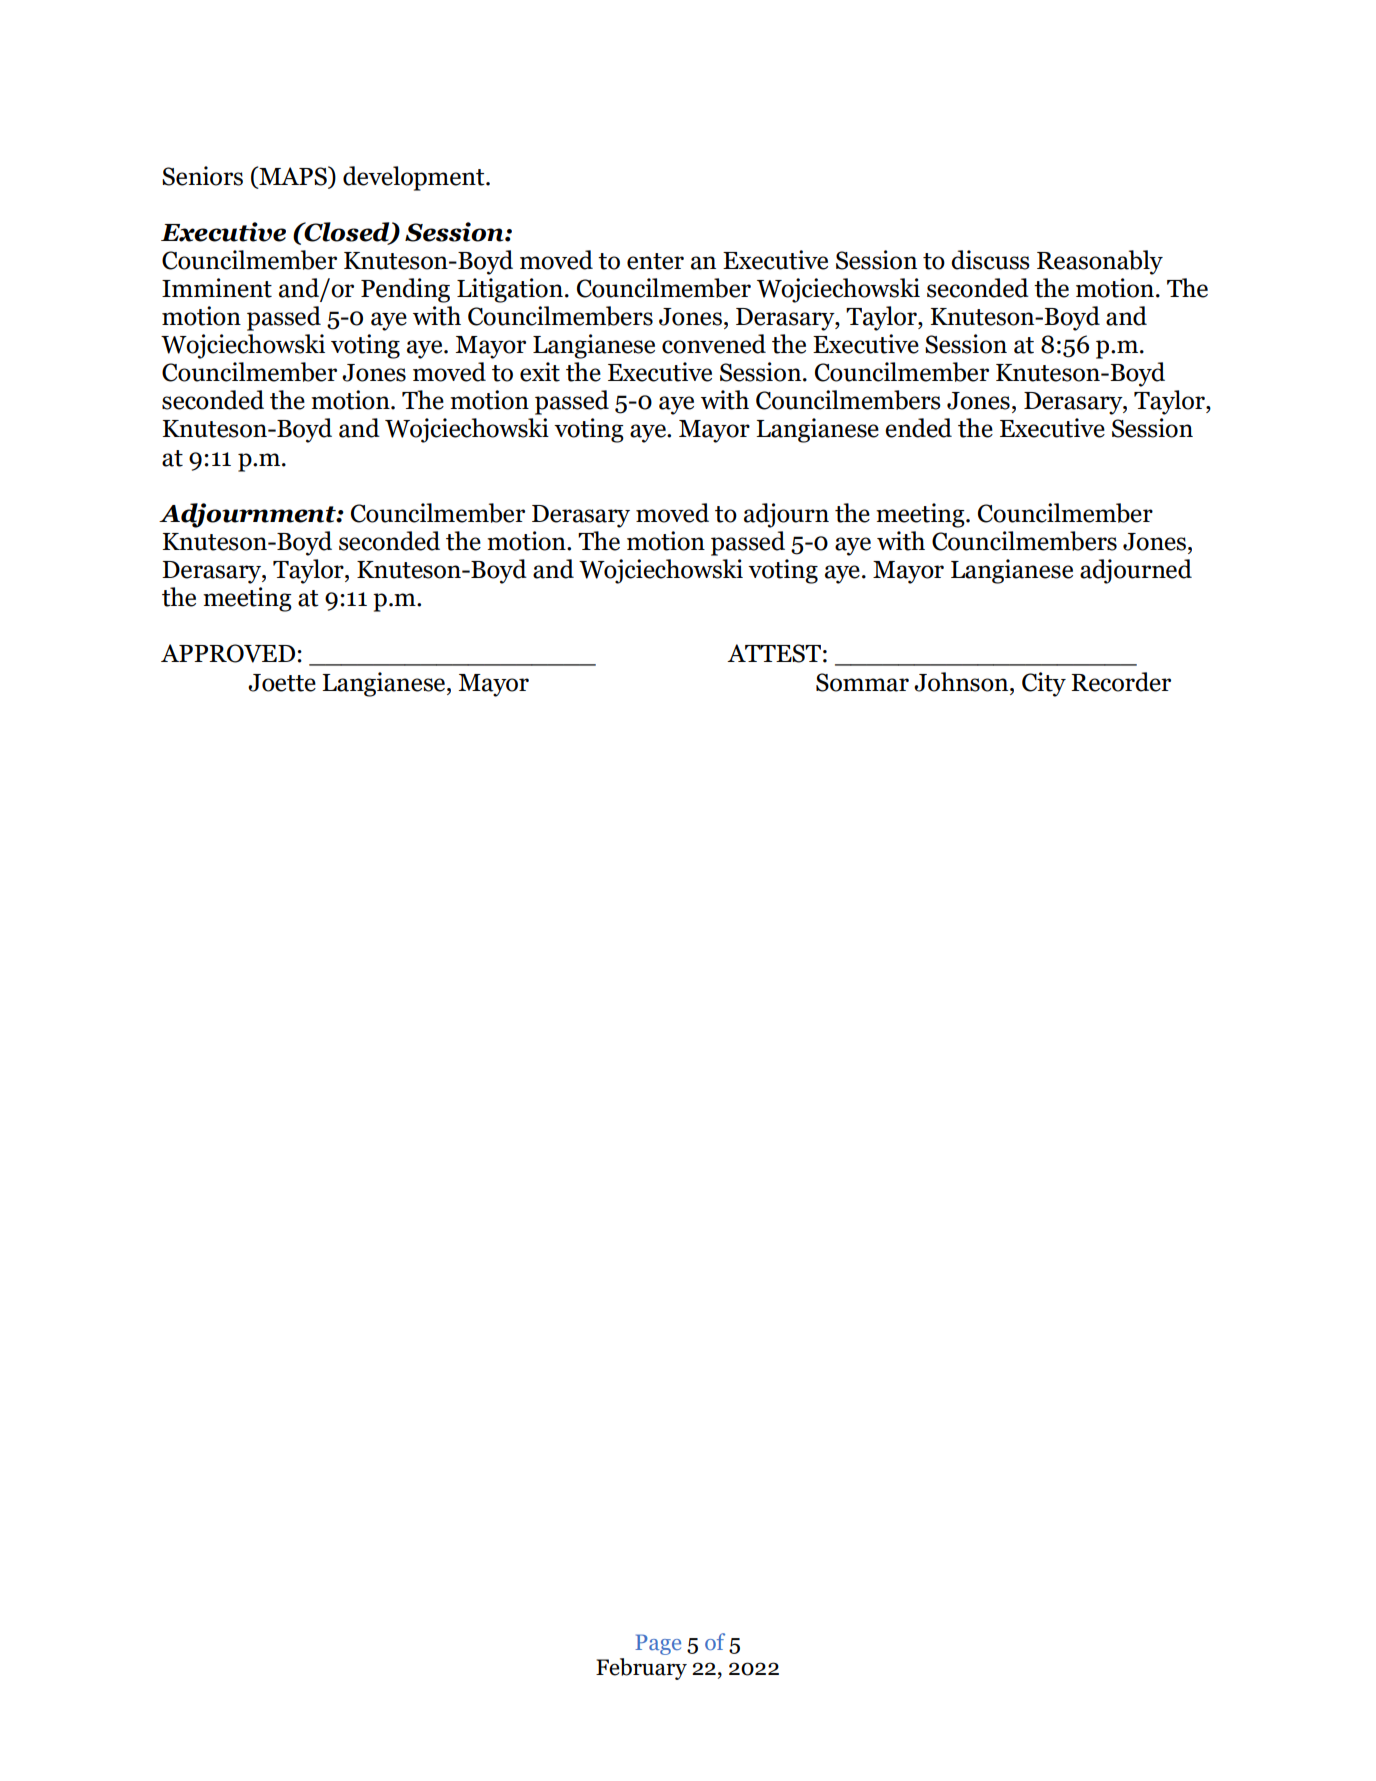  I want to click on February, so click(641, 1669).
